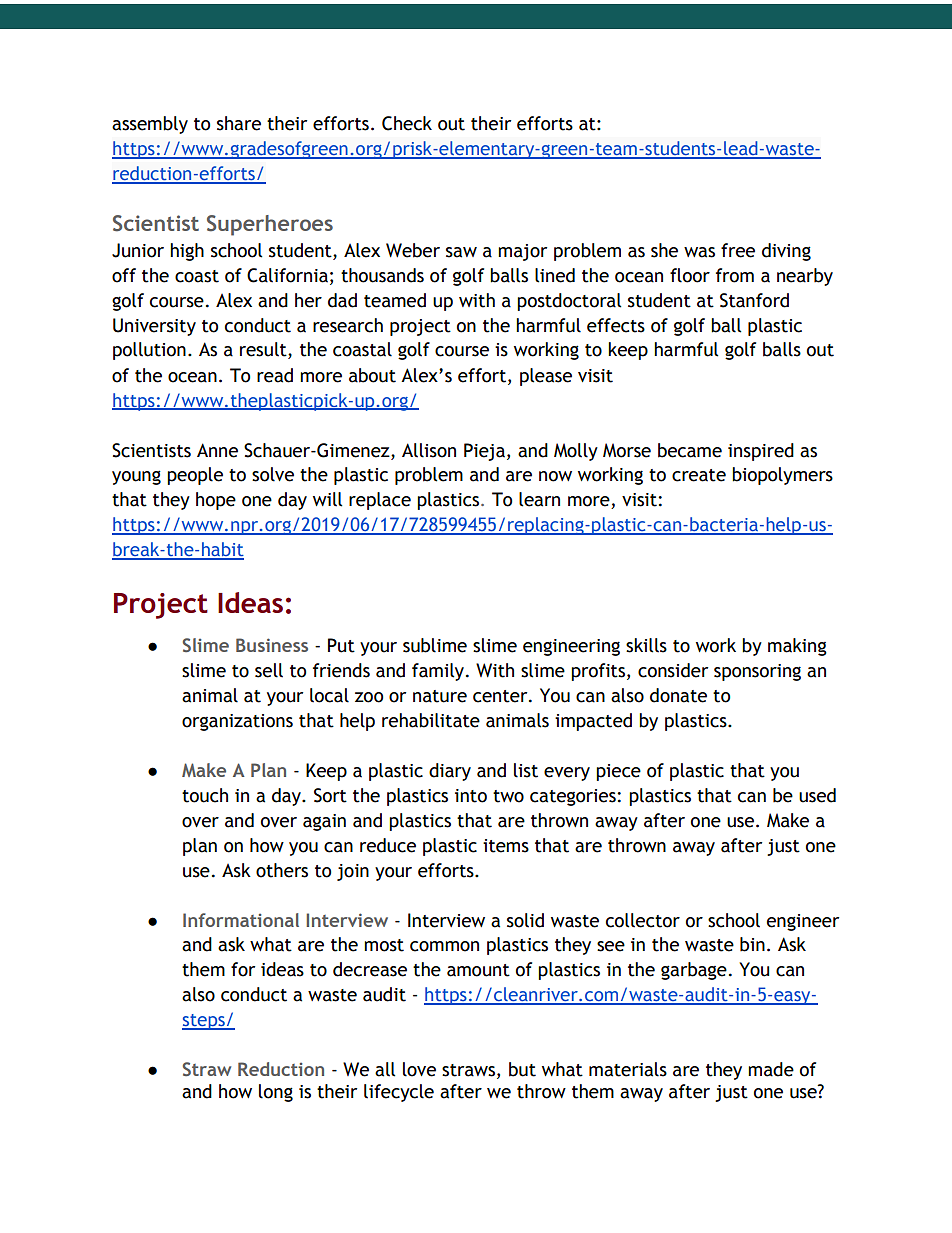 The image size is (952, 1233). I want to click on Check, so click(407, 123).
